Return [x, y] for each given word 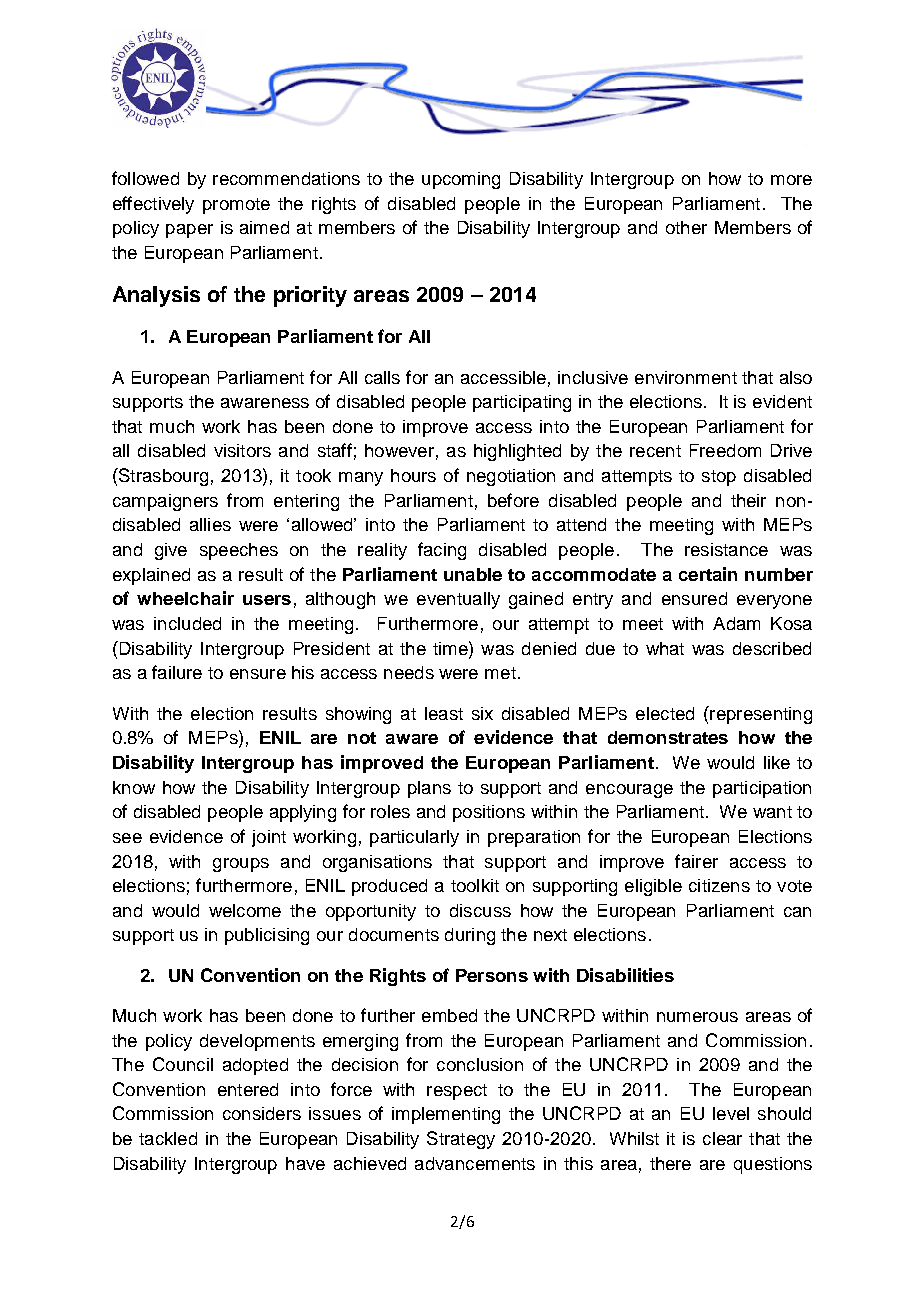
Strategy [461, 1140]
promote [236, 206]
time [451, 648]
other [686, 227]
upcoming [461, 180]
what [665, 648]
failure [177, 672]
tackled [168, 1138]
